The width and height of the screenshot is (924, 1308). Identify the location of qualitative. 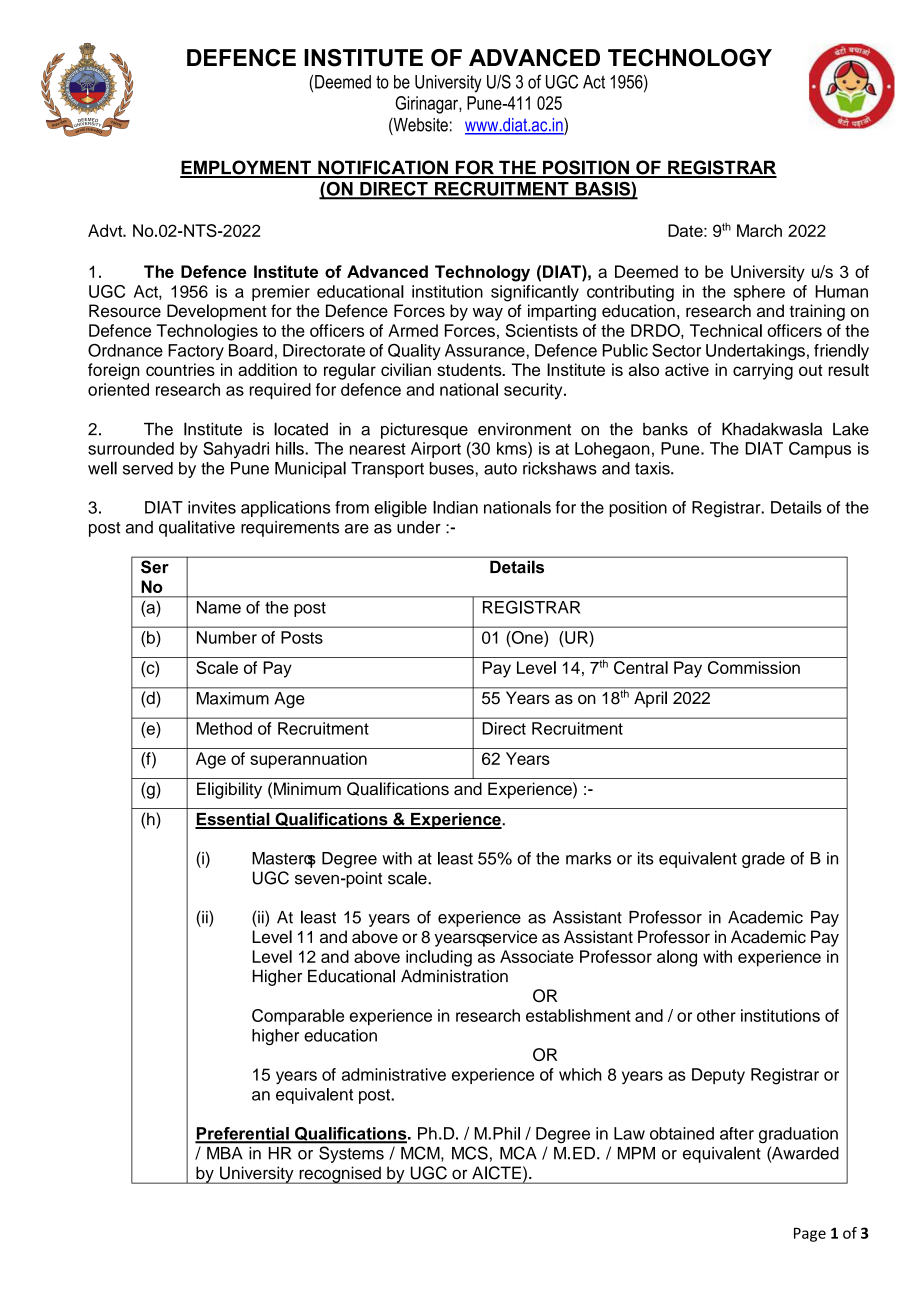
(197, 528).
